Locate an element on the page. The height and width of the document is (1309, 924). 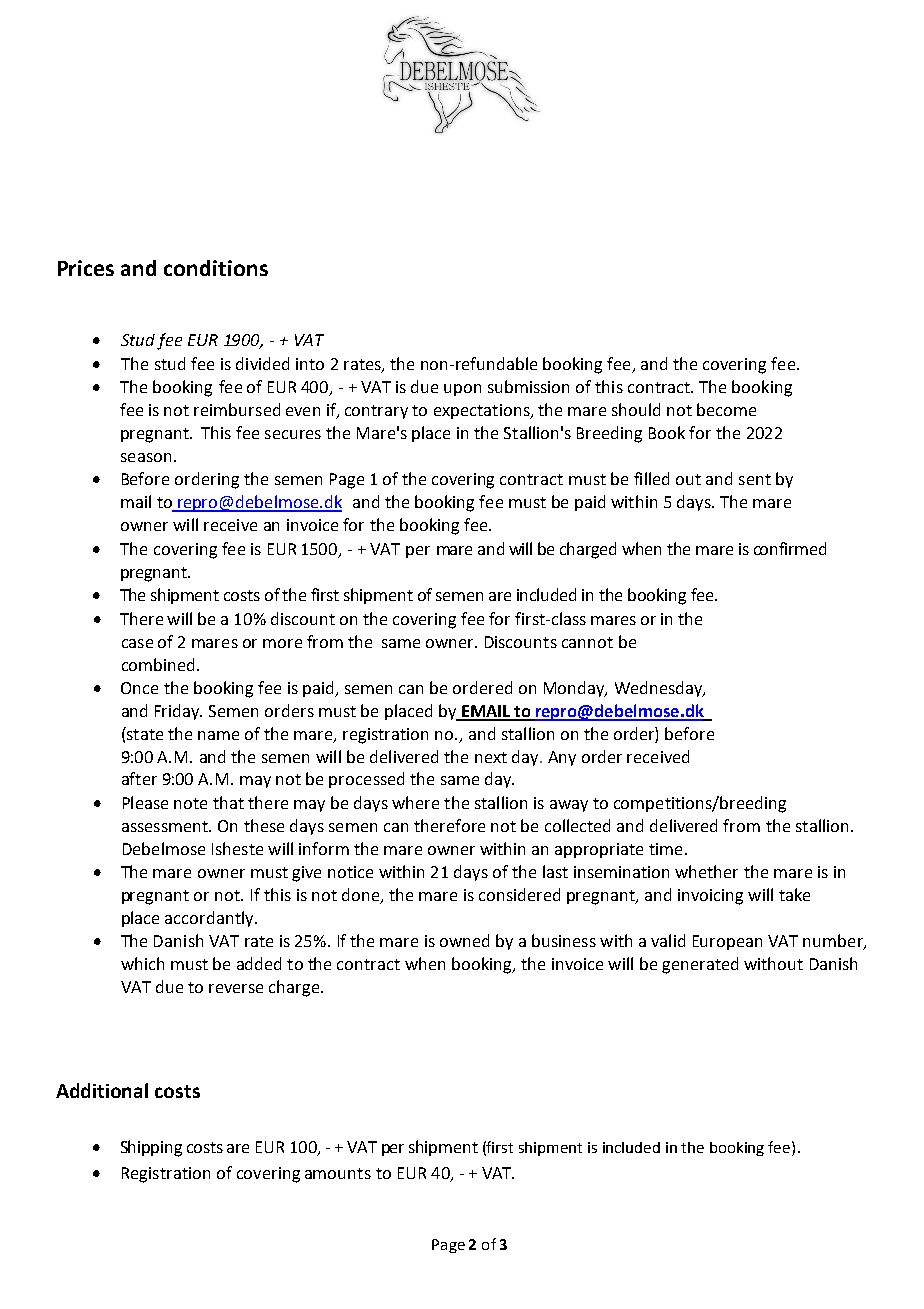
Shipping is located at coordinates (151, 1148).
